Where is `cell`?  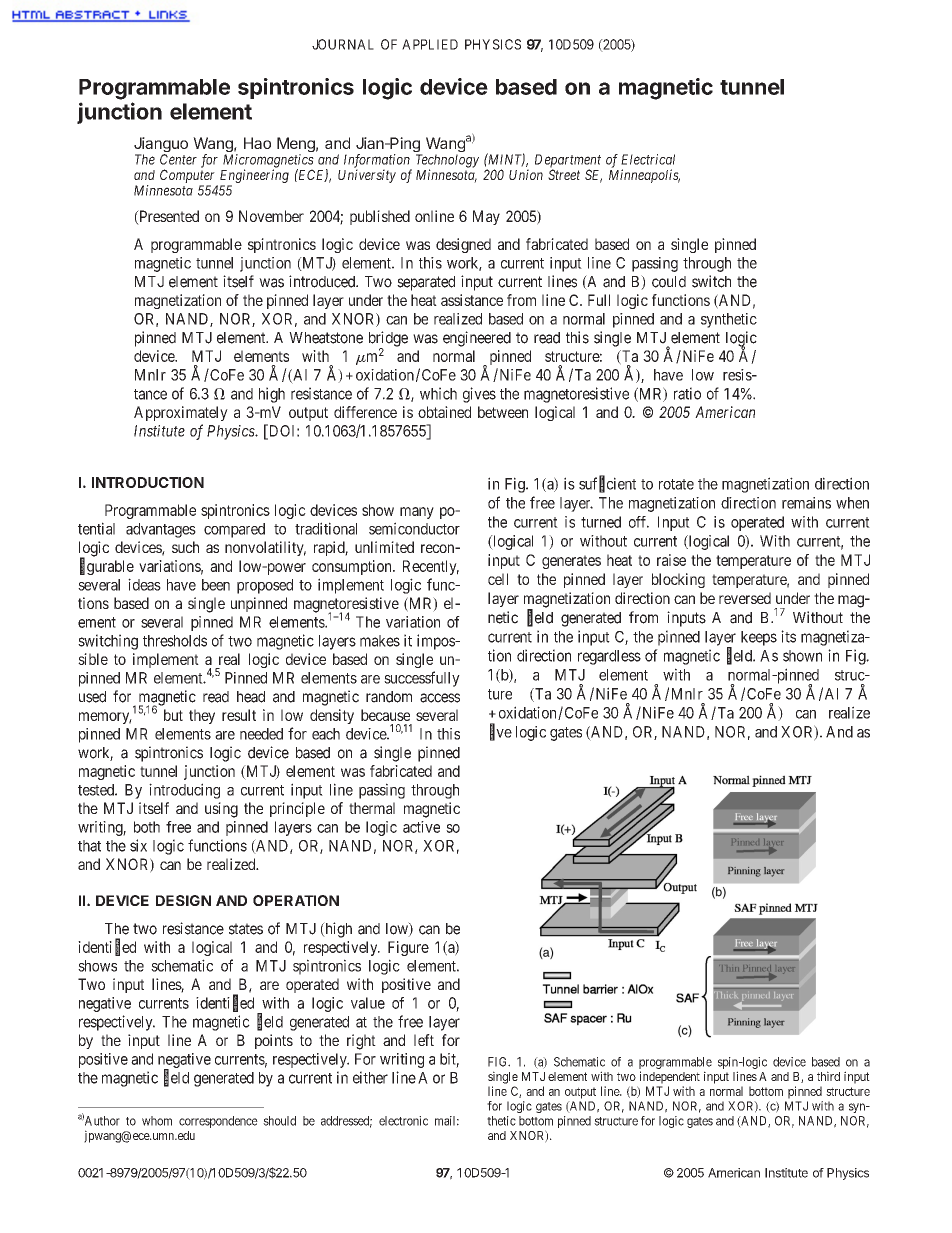
cell is located at coordinates (498, 579).
